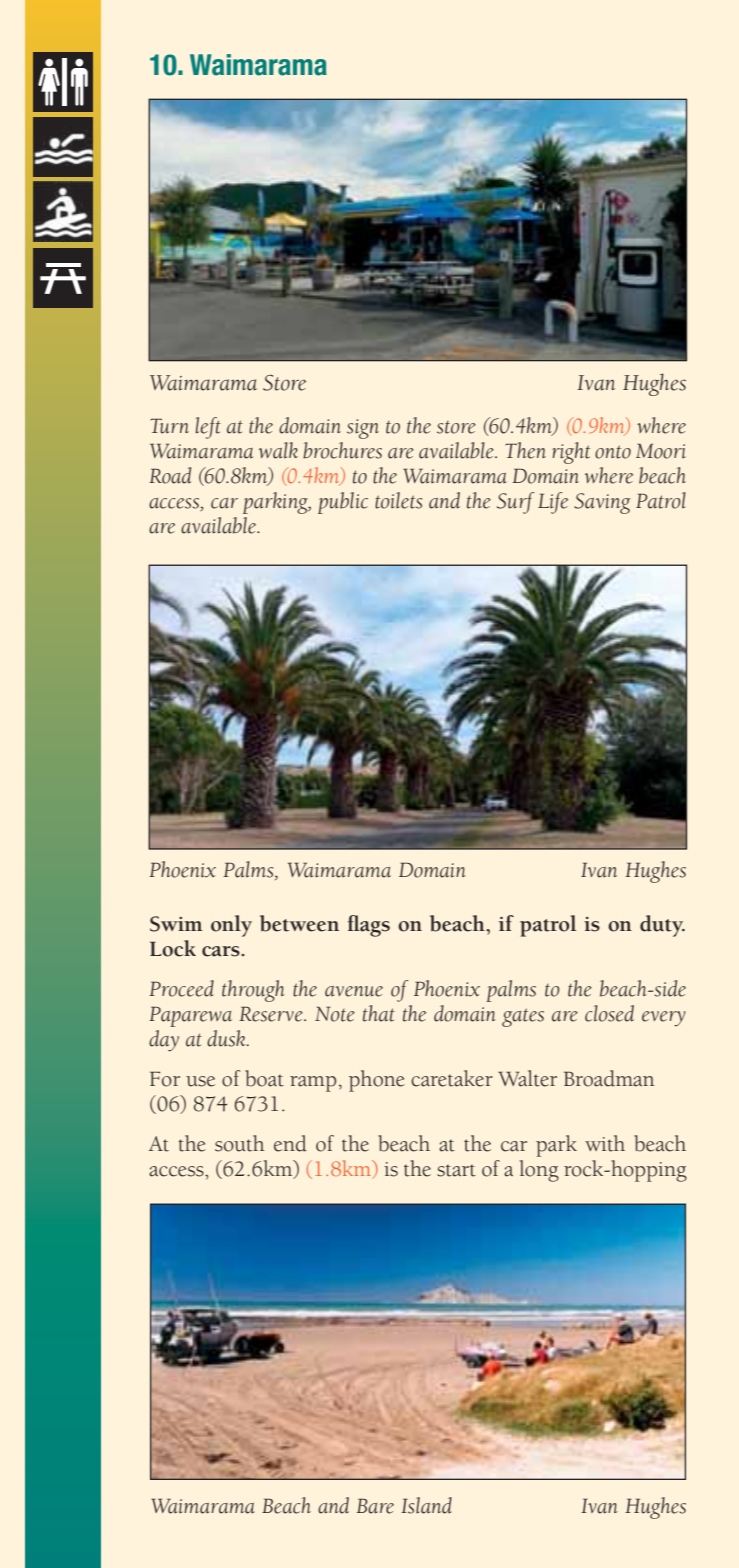 This page has height=1568, width=739. I want to click on Saving, so click(602, 503).
